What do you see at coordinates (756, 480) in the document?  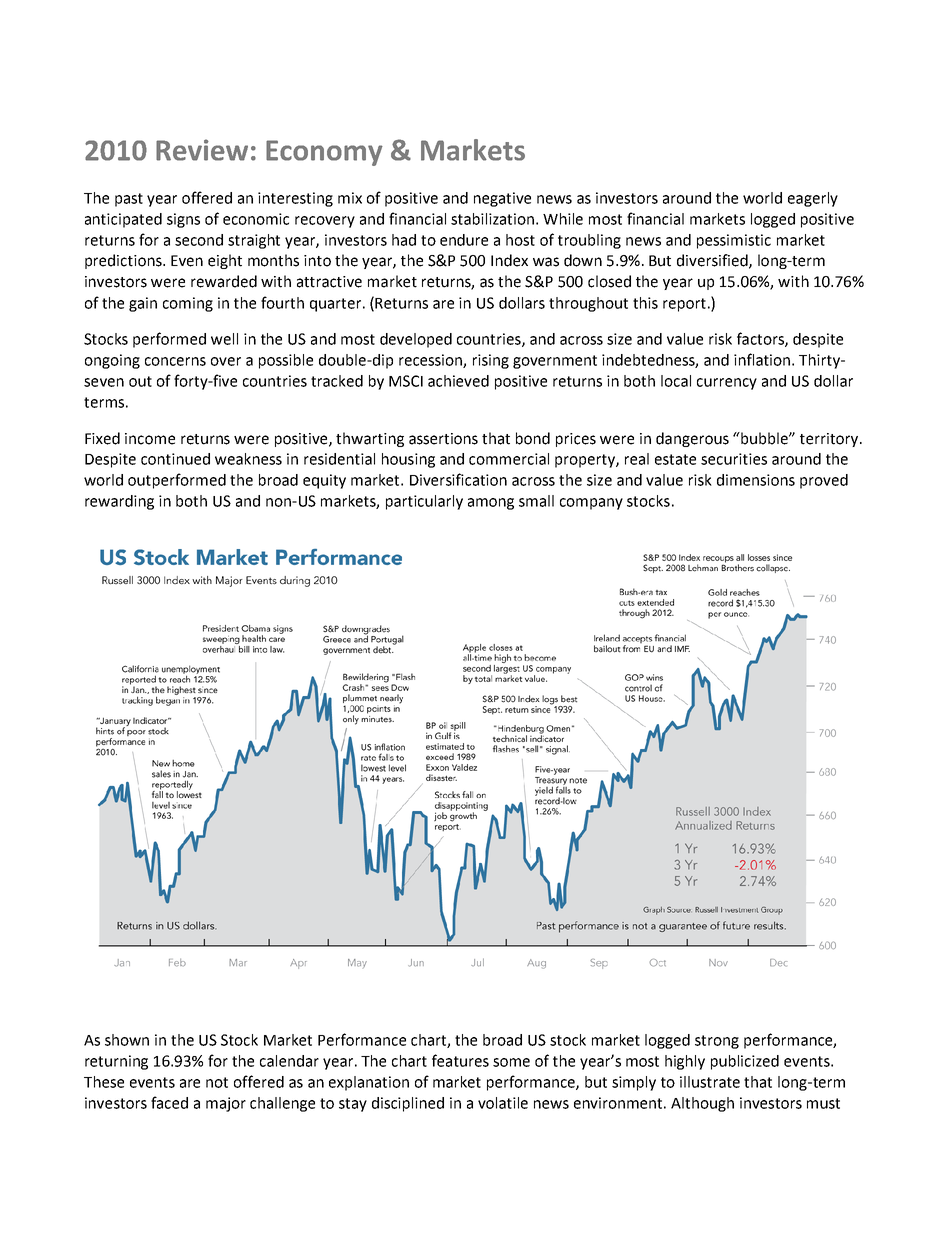 I see `dimensions` at bounding box center [756, 480].
